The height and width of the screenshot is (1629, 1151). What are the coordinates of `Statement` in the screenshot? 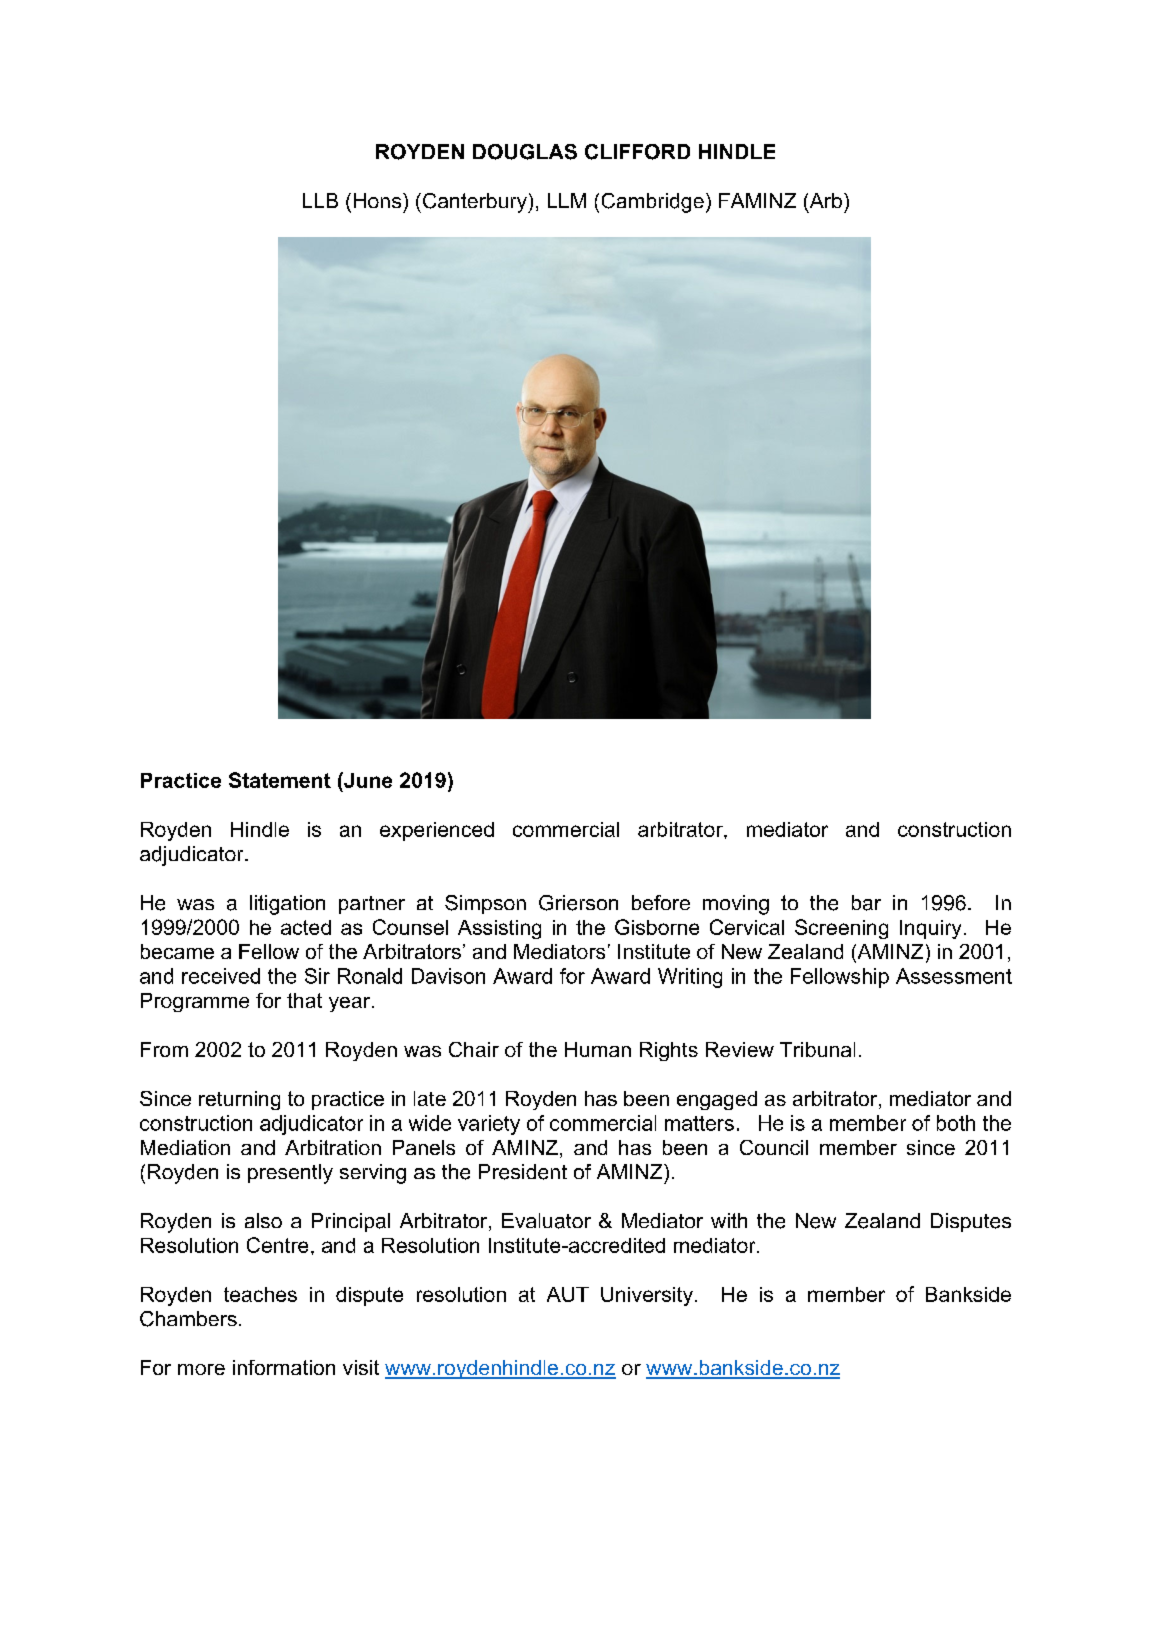 It's located at (280, 780).
